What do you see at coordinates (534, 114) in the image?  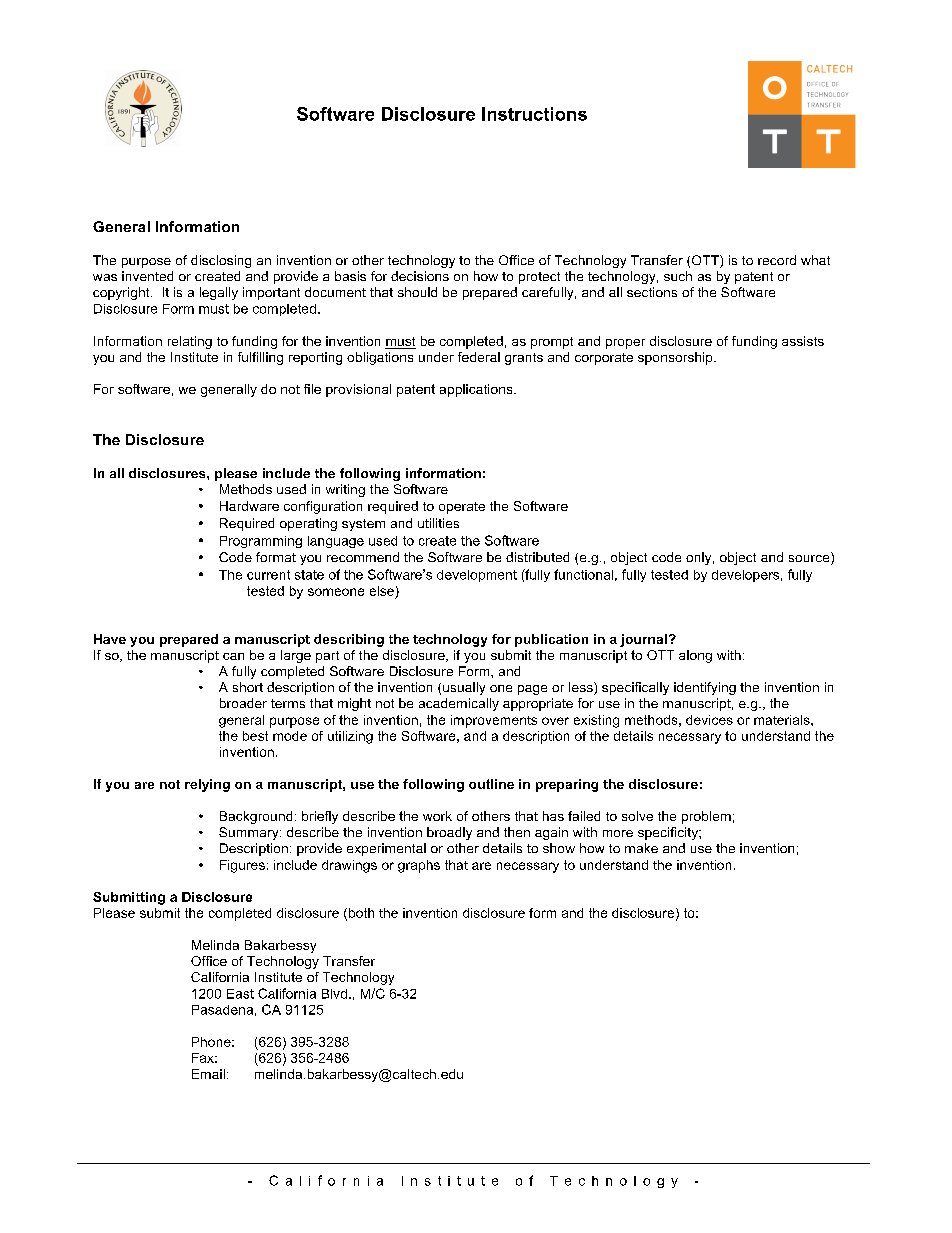 I see `Instructions` at bounding box center [534, 114].
